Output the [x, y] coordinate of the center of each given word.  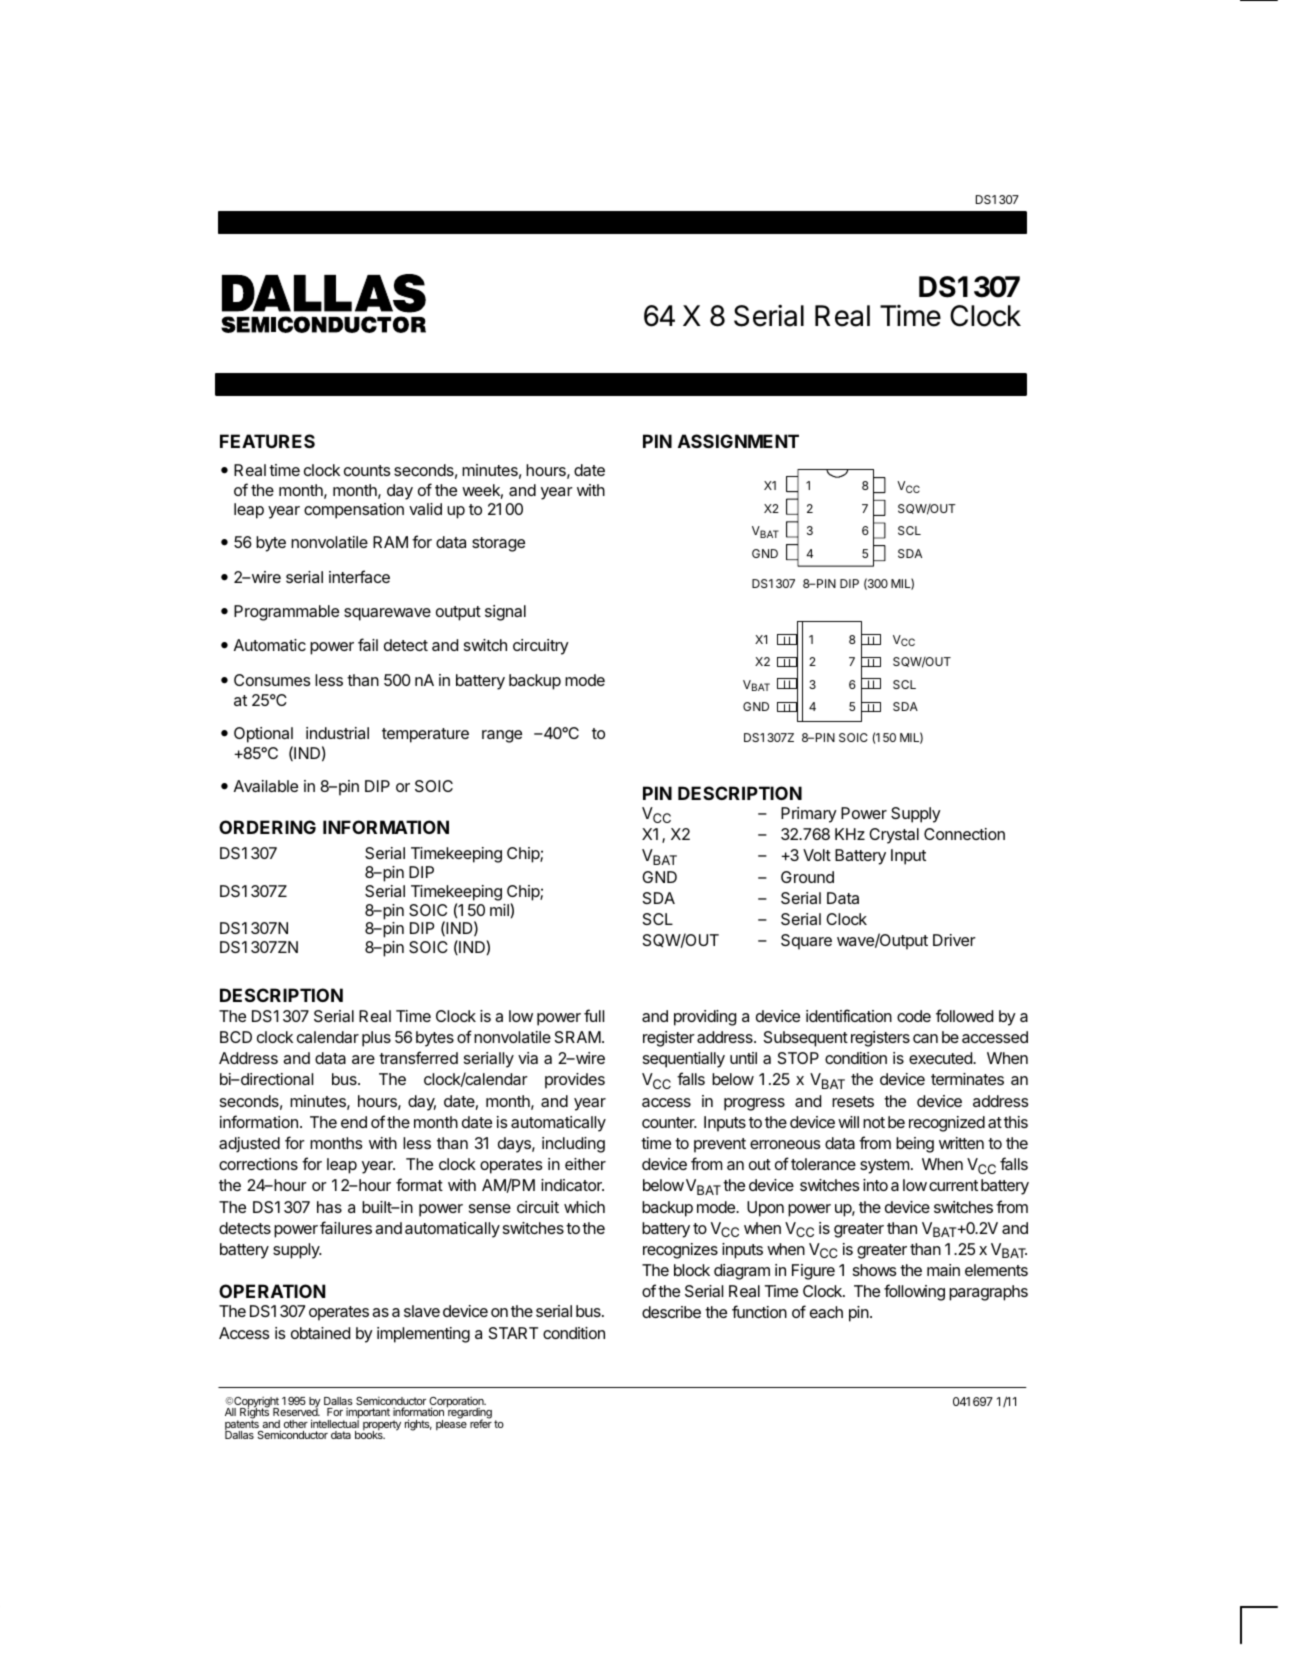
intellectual [335, 1423]
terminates [967, 1079]
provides [575, 1081]
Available [266, 786]
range [502, 736]
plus [376, 1039]
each [826, 1312]
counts [367, 470]
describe [671, 1312]
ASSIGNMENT [738, 441]
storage [498, 544]
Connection [964, 834]
